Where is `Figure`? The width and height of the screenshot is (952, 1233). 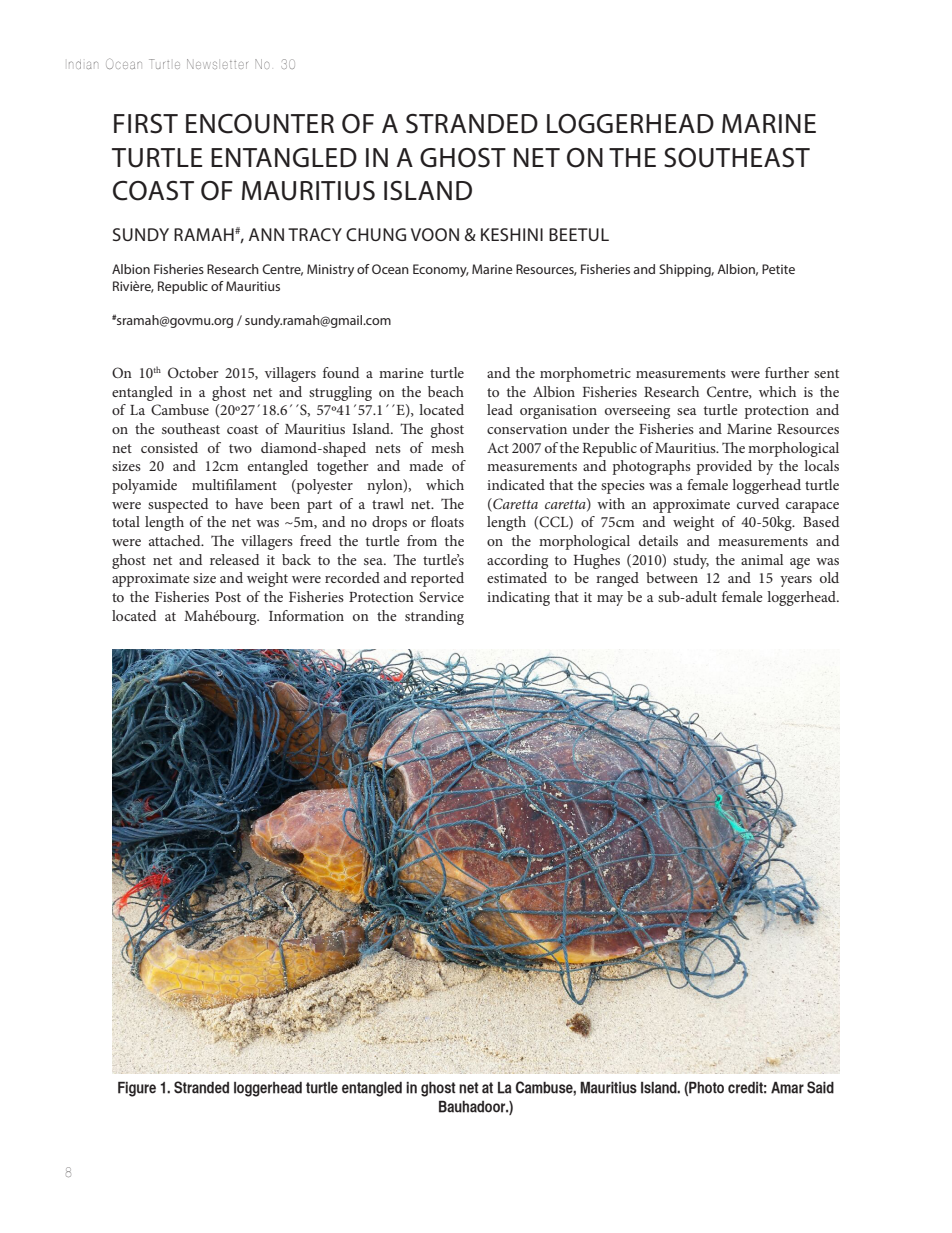
Figure is located at coordinates (137, 1089).
